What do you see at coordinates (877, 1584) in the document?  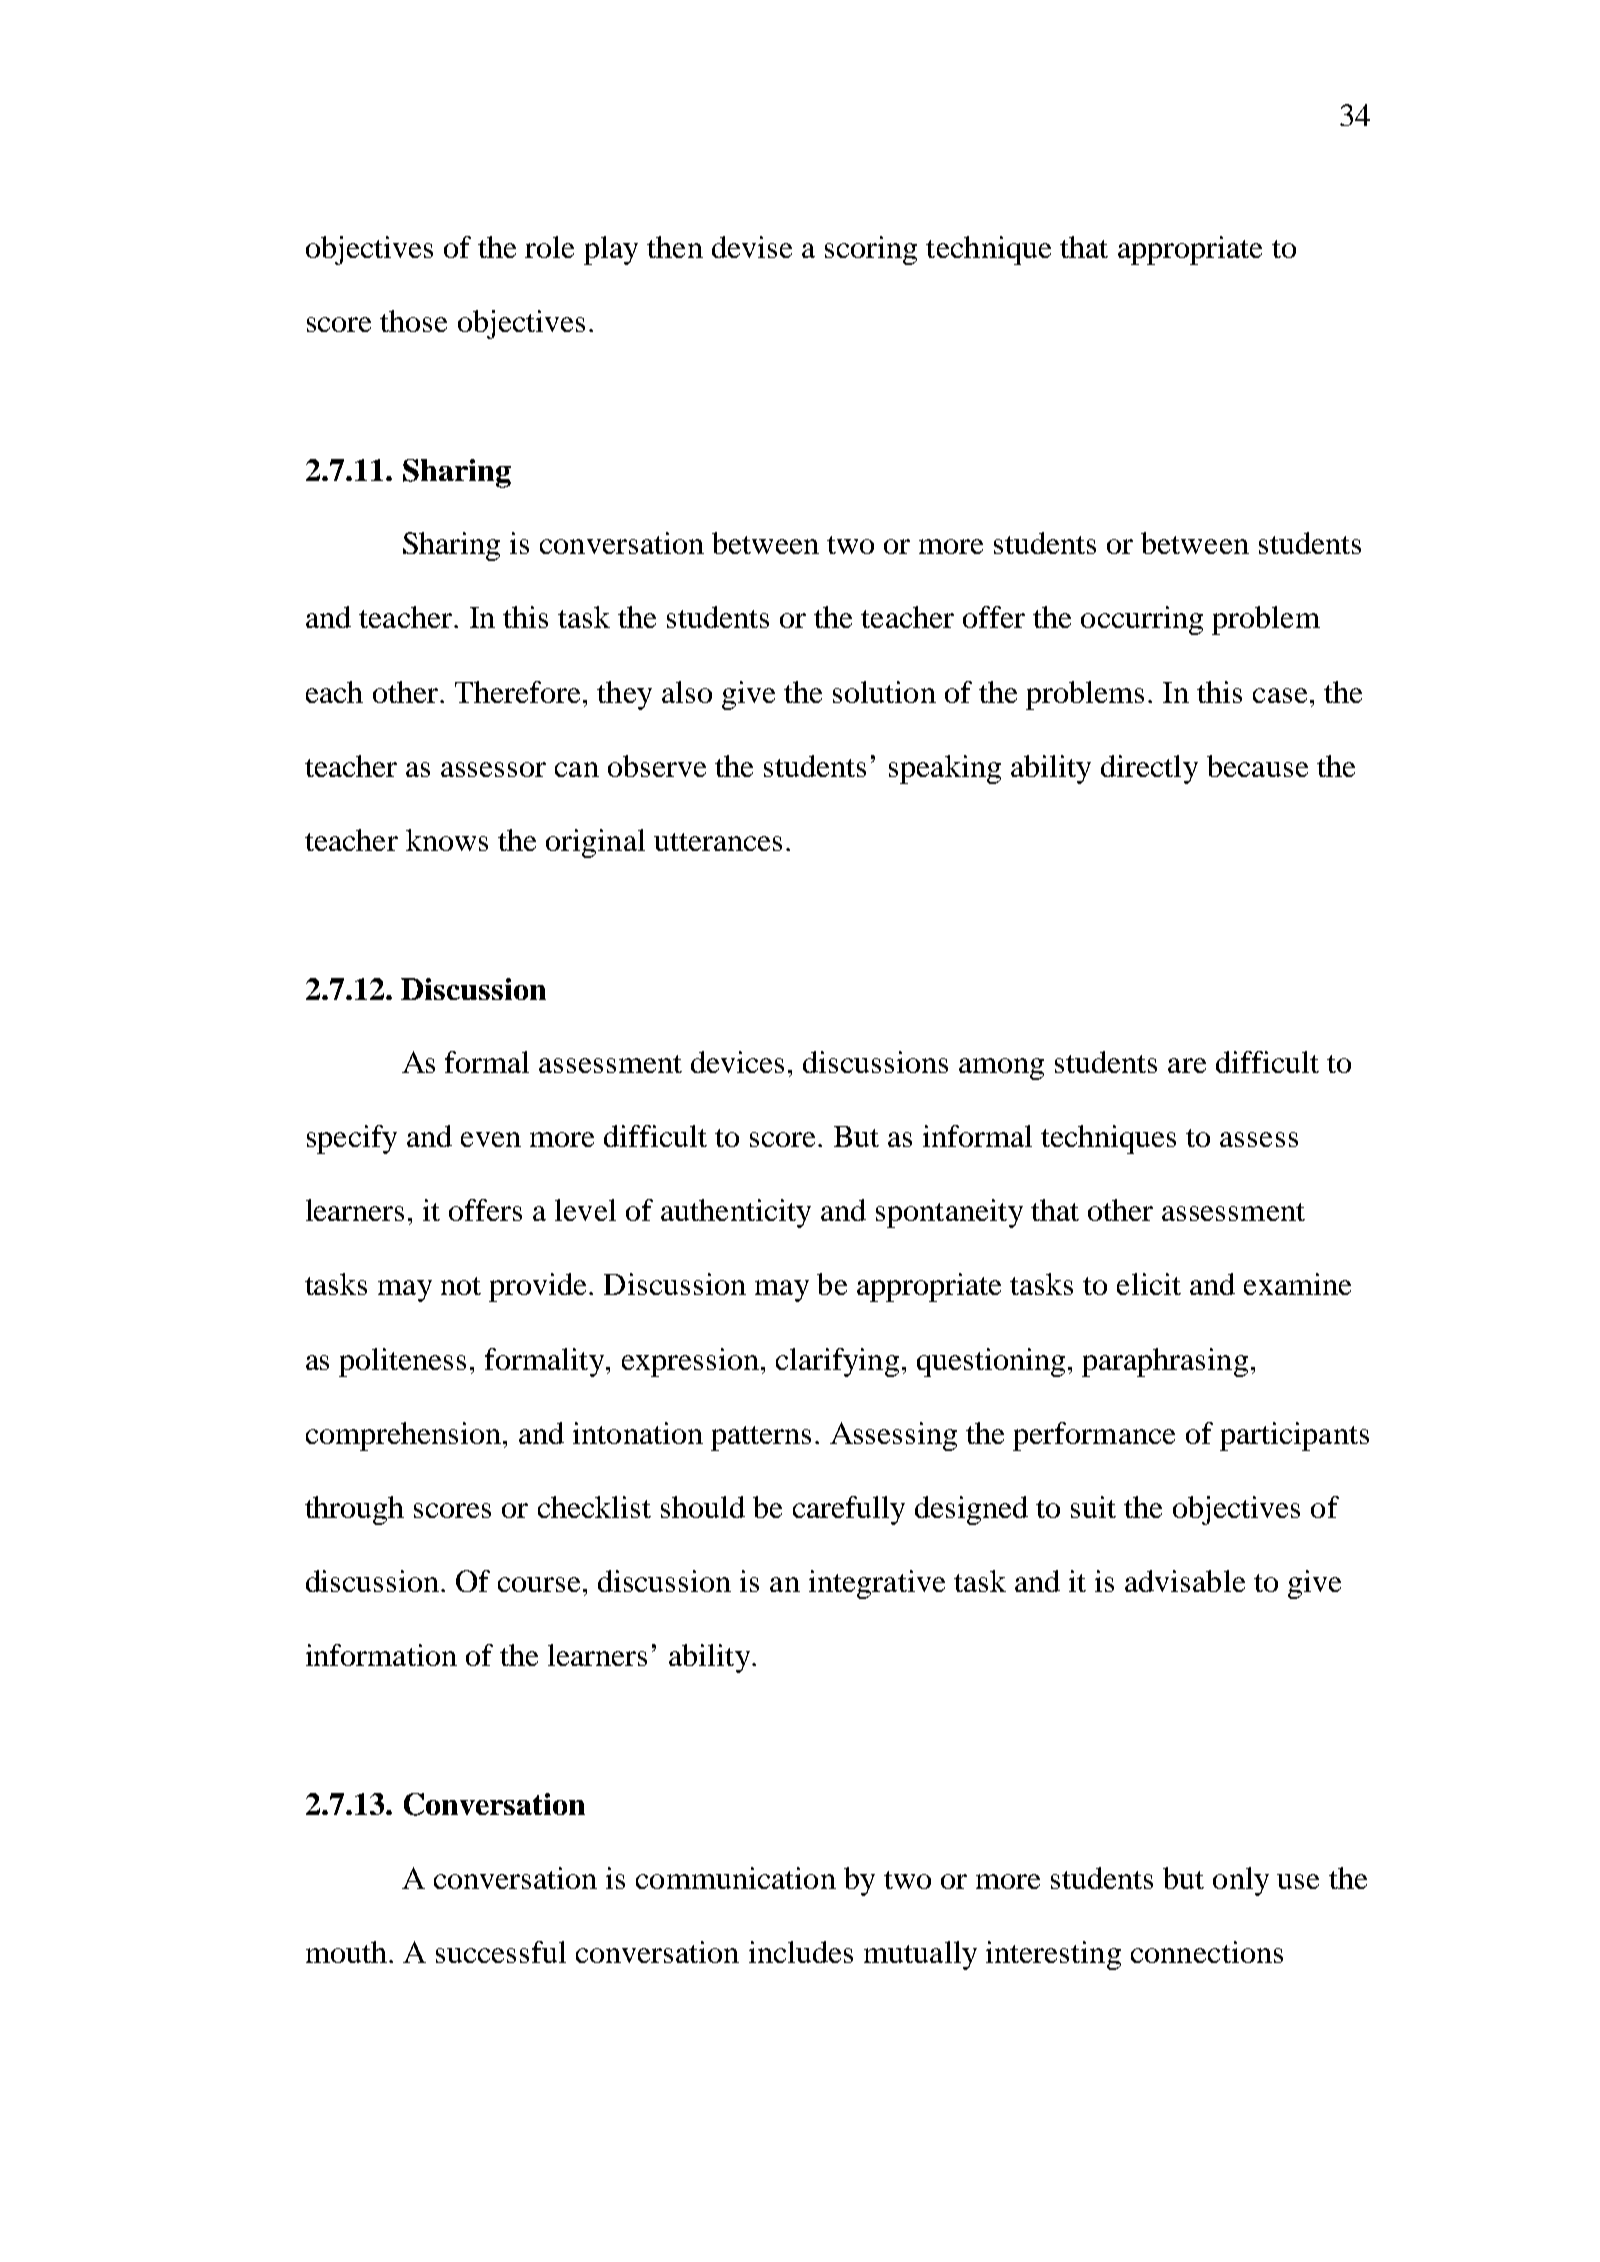 I see `integrative` at bounding box center [877, 1584].
